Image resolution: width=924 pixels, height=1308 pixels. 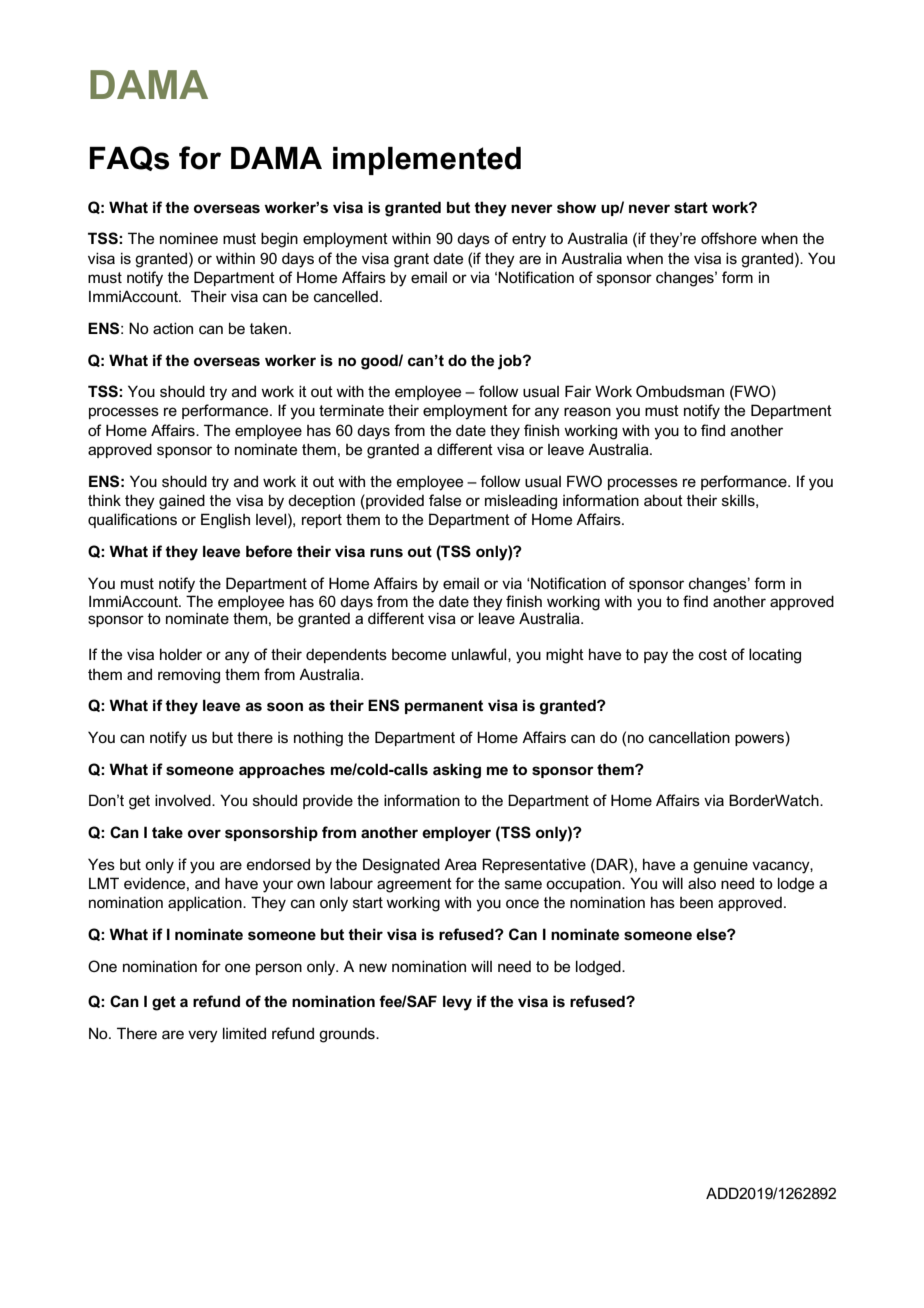 What do you see at coordinates (729, 238) in the screenshot?
I see `offshore` at bounding box center [729, 238].
